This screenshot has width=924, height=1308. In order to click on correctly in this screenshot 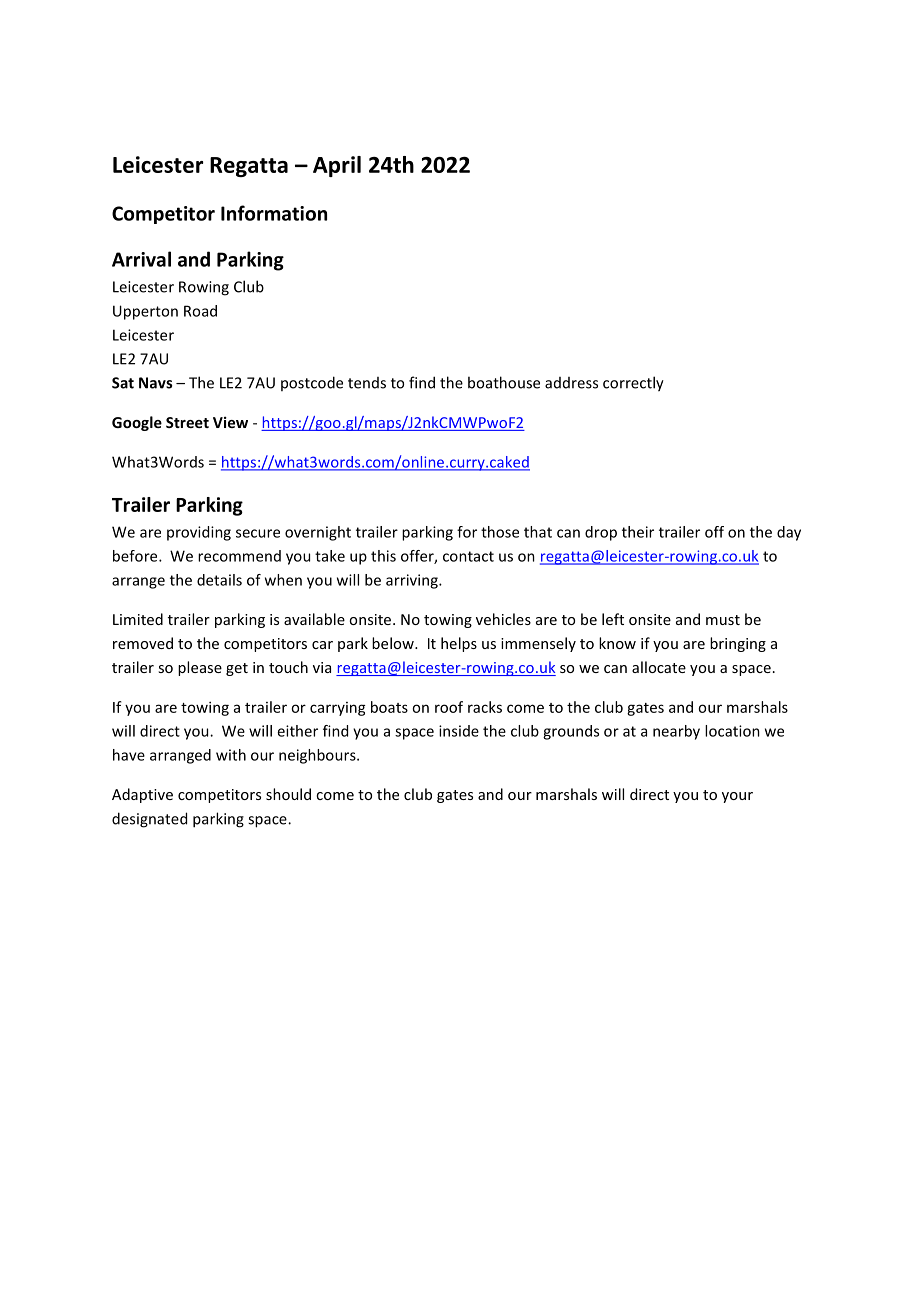, I will do `click(633, 384)`.
